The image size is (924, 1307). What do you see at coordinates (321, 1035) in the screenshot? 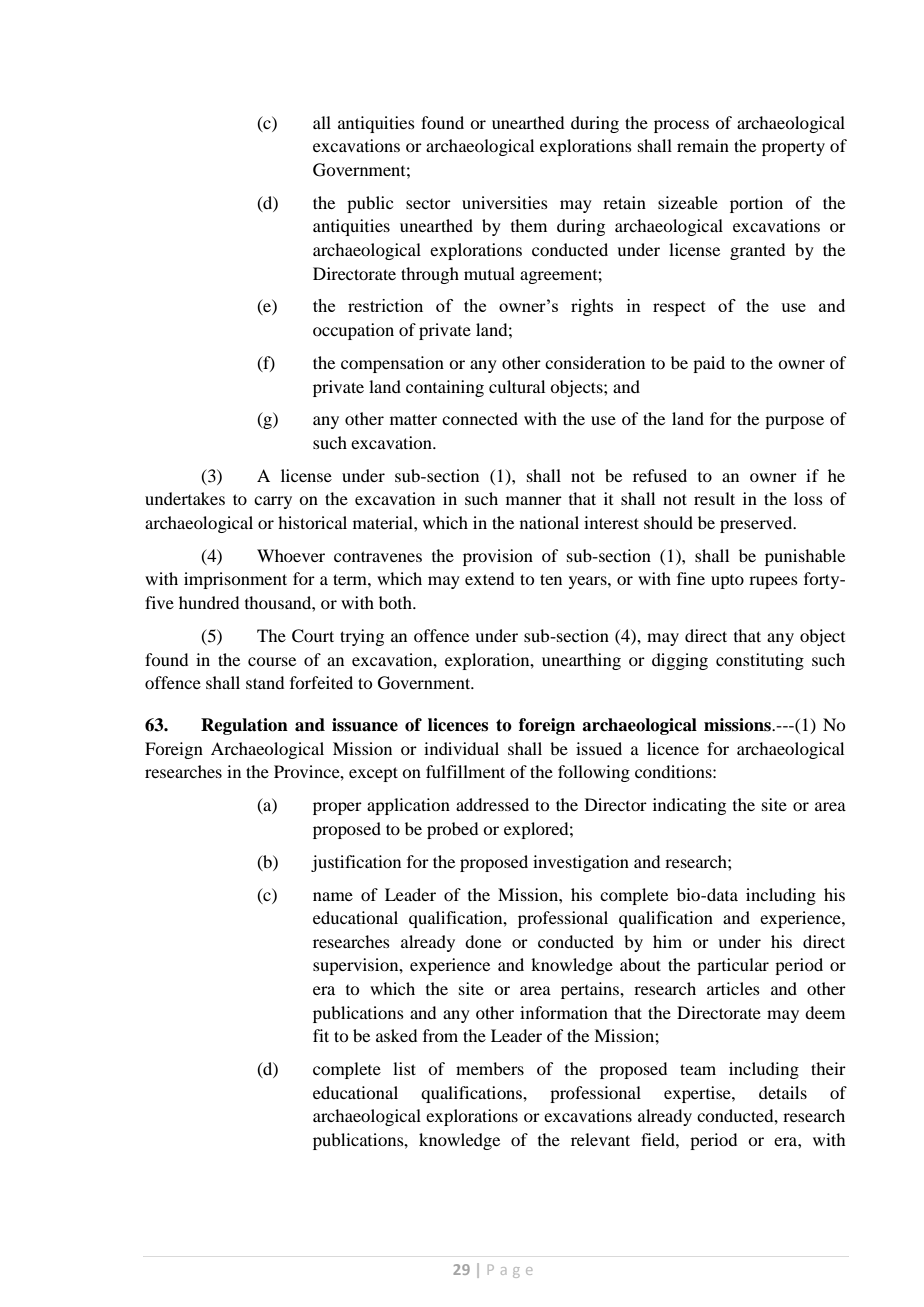
I see `fit` at bounding box center [321, 1035].
